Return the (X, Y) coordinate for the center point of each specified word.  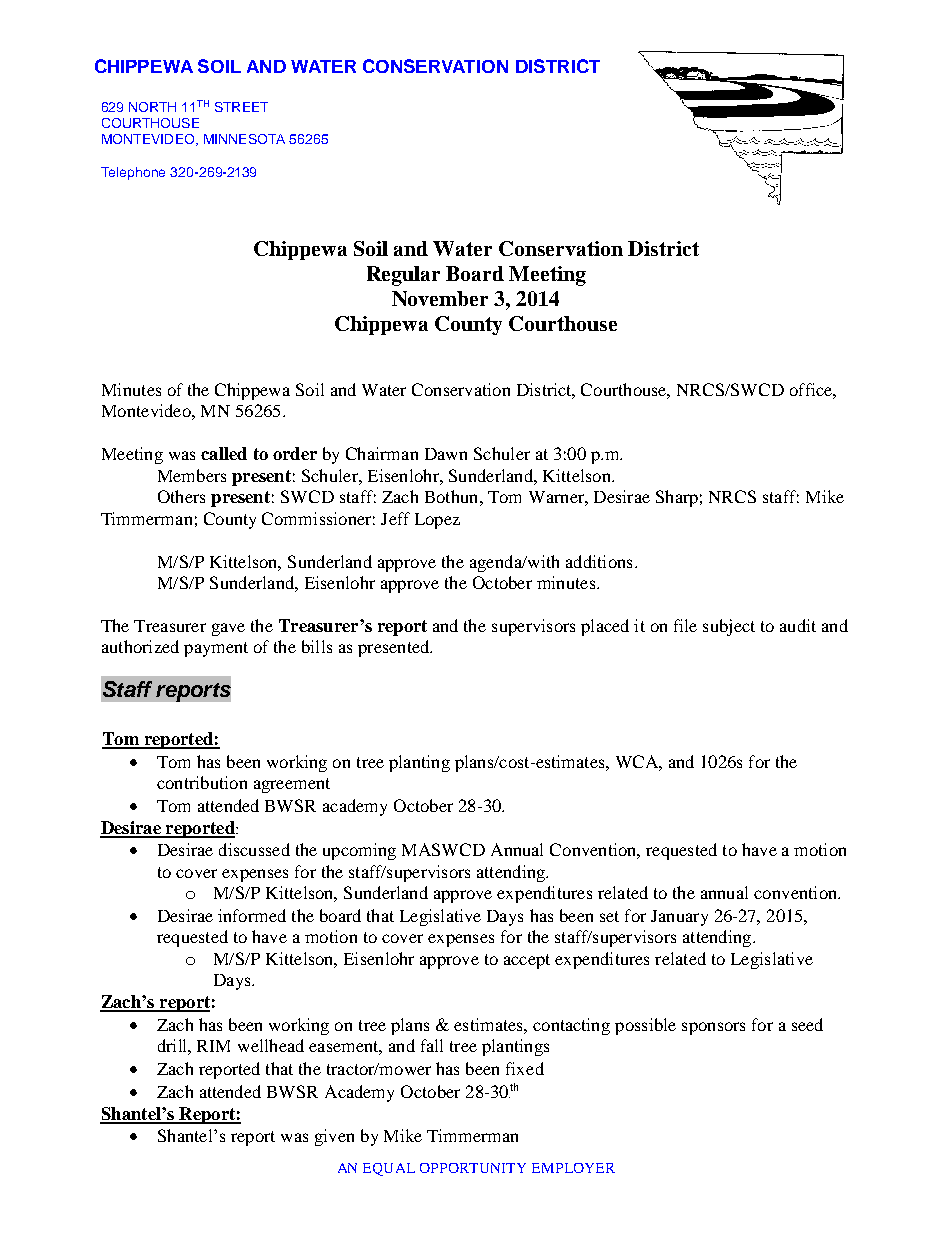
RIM (213, 1046)
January (679, 918)
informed (252, 915)
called (224, 453)
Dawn (446, 454)
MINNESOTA (244, 139)
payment (216, 649)
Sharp (677, 498)
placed (605, 627)
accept (527, 961)
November (440, 298)
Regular (403, 276)
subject (729, 627)
